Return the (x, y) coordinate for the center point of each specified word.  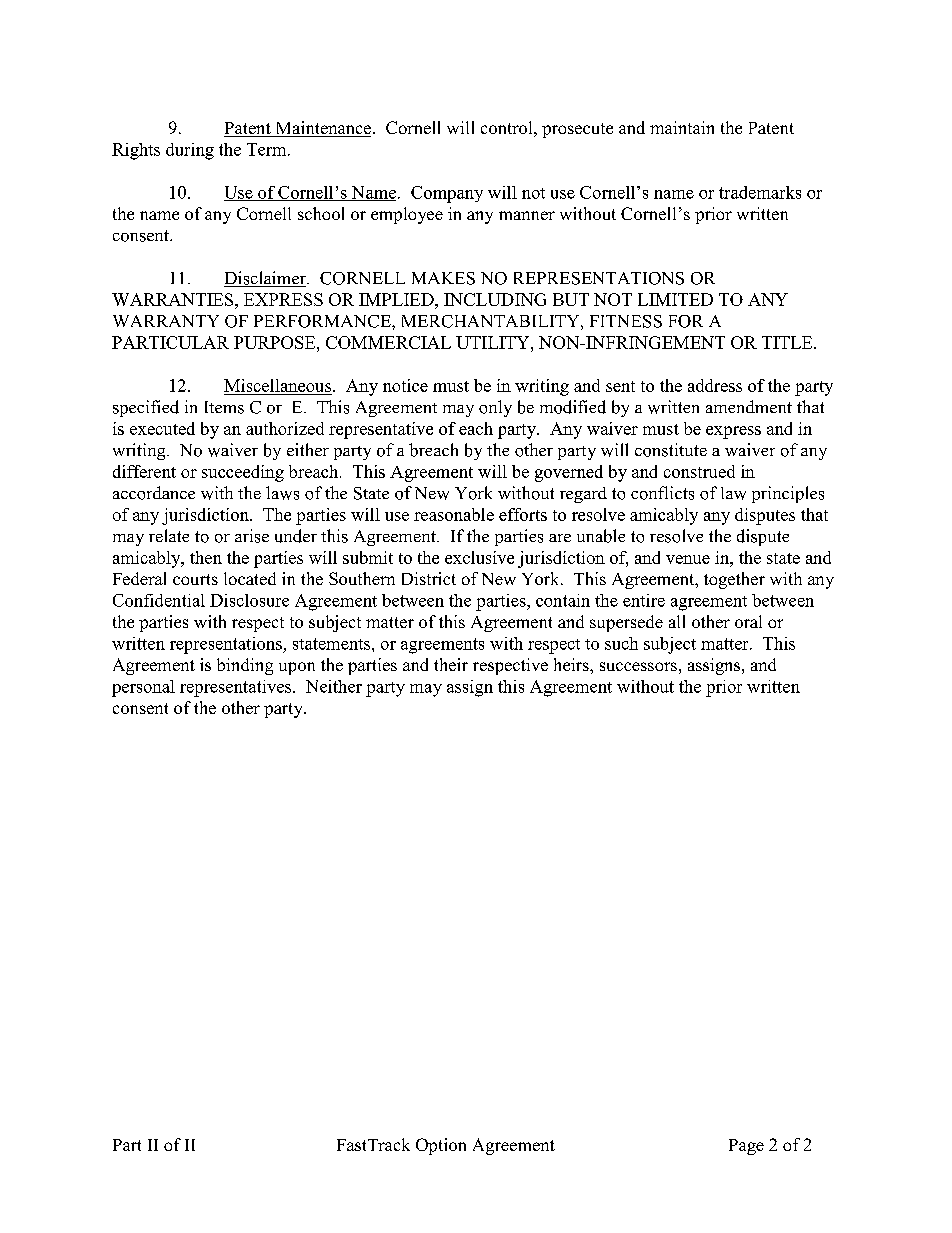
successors (638, 666)
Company (447, 194)
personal (143, 688)
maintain (682, 127)
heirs (572, 664)
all (677, 621)
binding (245, 666)
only (495, 408)
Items (224, 407)
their (451, 664)
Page (746, 1147)
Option (441, 1146)
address (715, 385)
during (190, 151)
